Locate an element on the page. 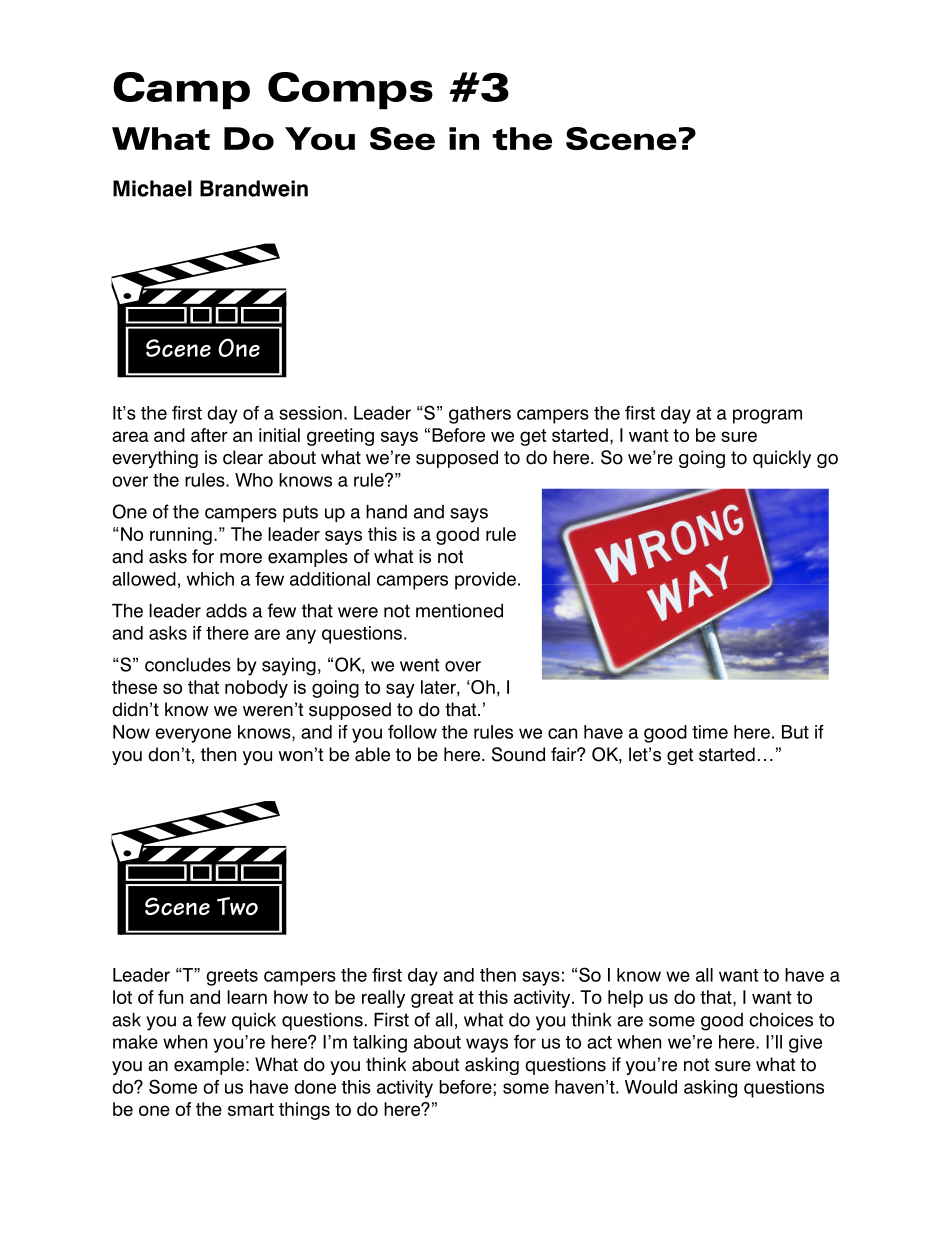 The width and height of the document is (952, 1233). gathers is located at coordinates (480, 415).
